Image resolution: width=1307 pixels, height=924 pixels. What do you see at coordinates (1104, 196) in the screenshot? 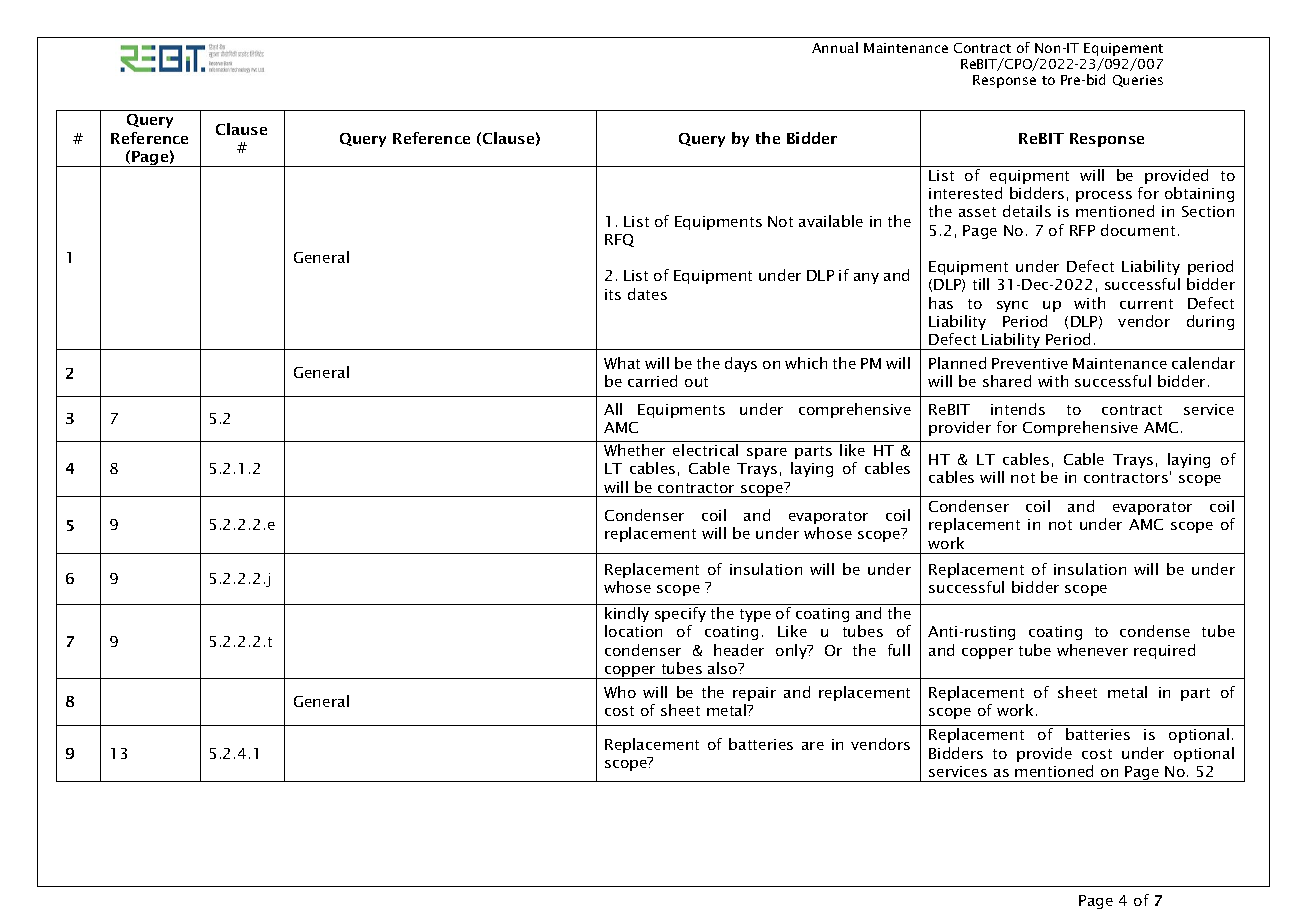
I see `process` at bounding box center [1104, 196].
